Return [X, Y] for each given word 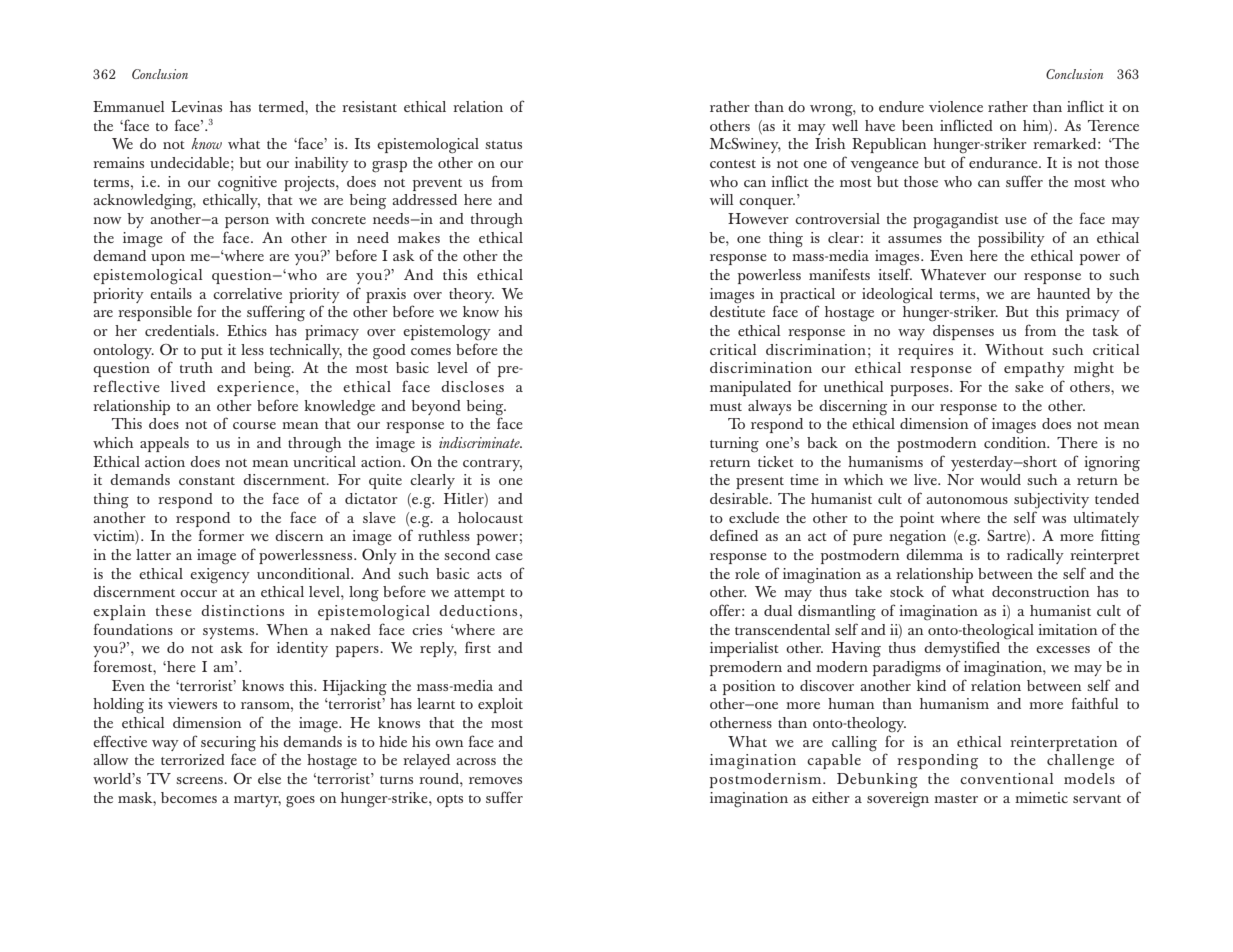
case [509, 556]
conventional [1007, 778]
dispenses [963, 332]
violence [956, 106]
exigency [220, 576]
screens [200, 780]
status [503, 145]
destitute [737, 311]
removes [495, 780]
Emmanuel [129, 106]
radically [1035, 556]
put [212, 353]
